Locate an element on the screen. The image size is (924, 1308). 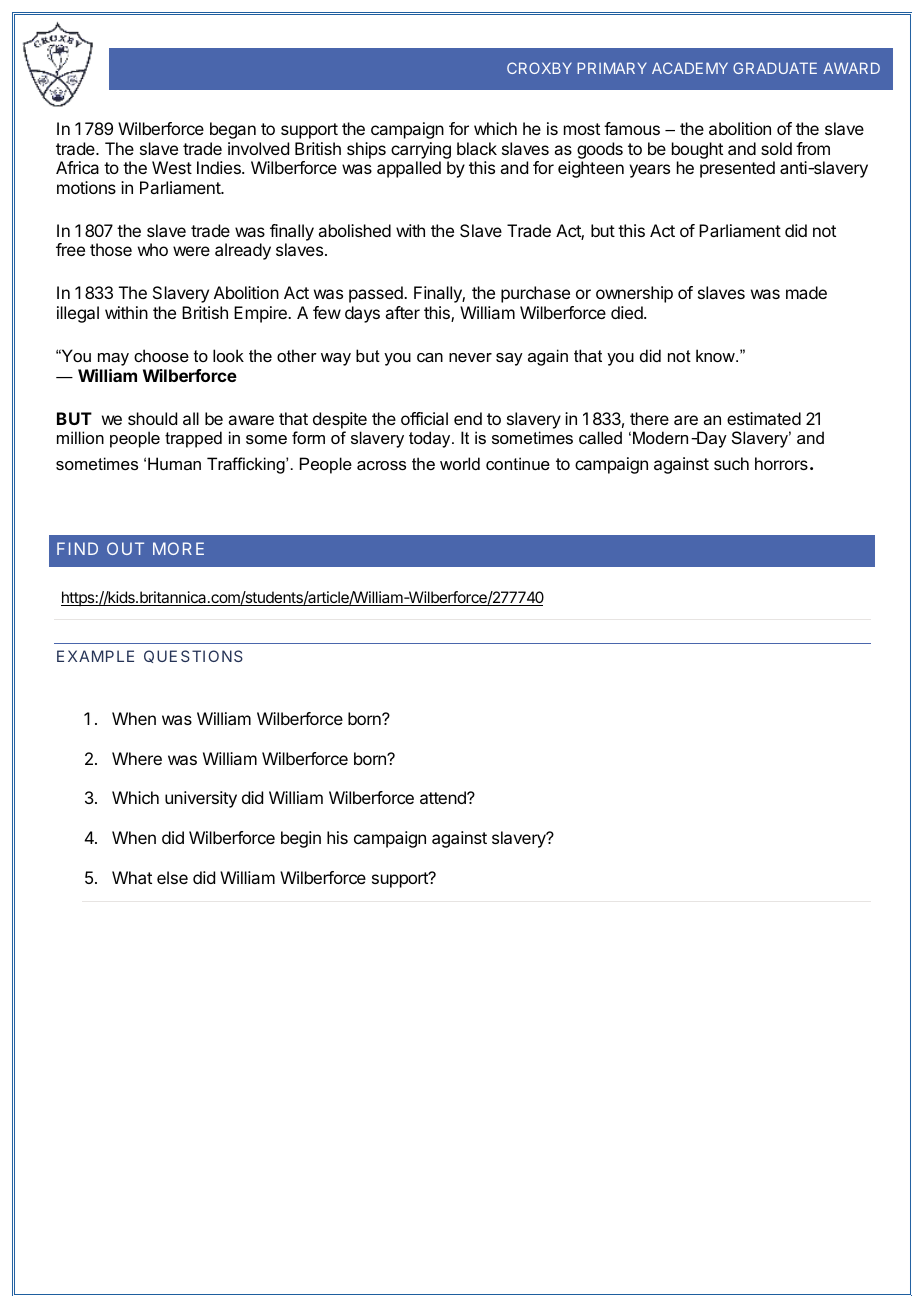
attend is located at coordinates (444, 797).
